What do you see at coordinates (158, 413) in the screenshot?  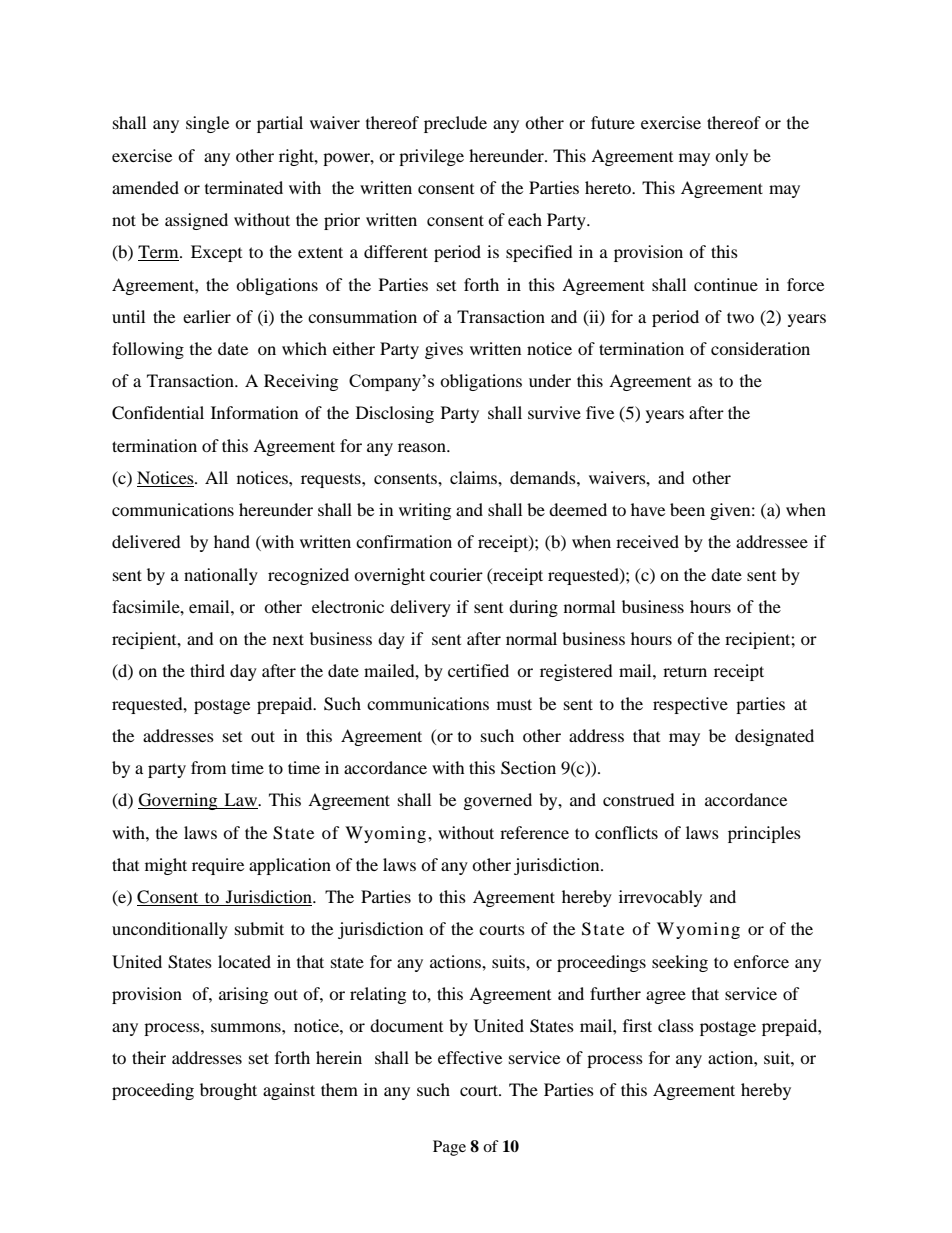 I see `Confidential` at bounding box center [158, 413].
